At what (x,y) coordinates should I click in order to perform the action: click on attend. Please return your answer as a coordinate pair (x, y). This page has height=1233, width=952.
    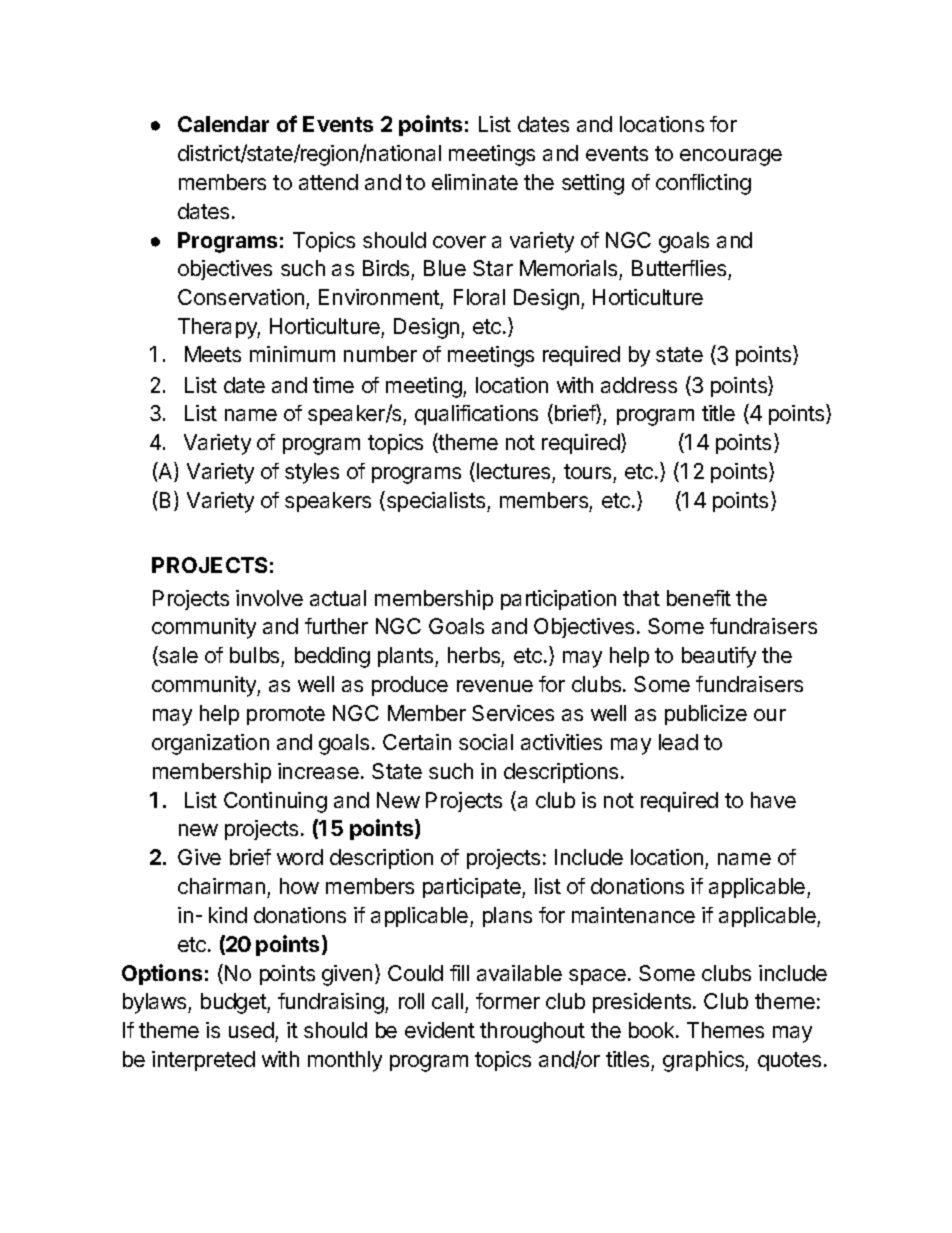
    Looking at the image, I should click on (328, 182).
